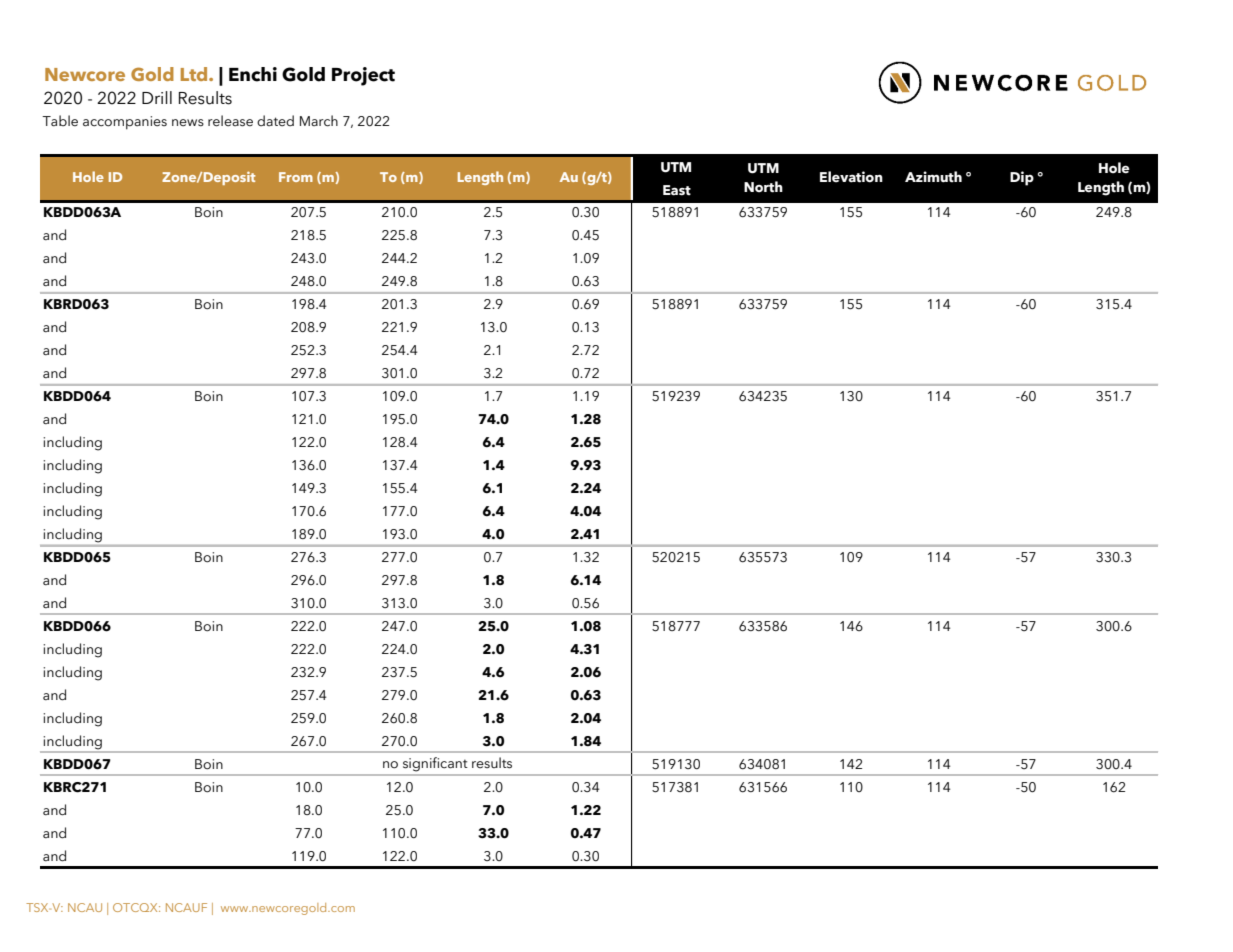 This document has height=952, width=1233. What do you see at coordinates (933, 177) in the document?
I see `Azimuth` at bounding box center [933, 177].
